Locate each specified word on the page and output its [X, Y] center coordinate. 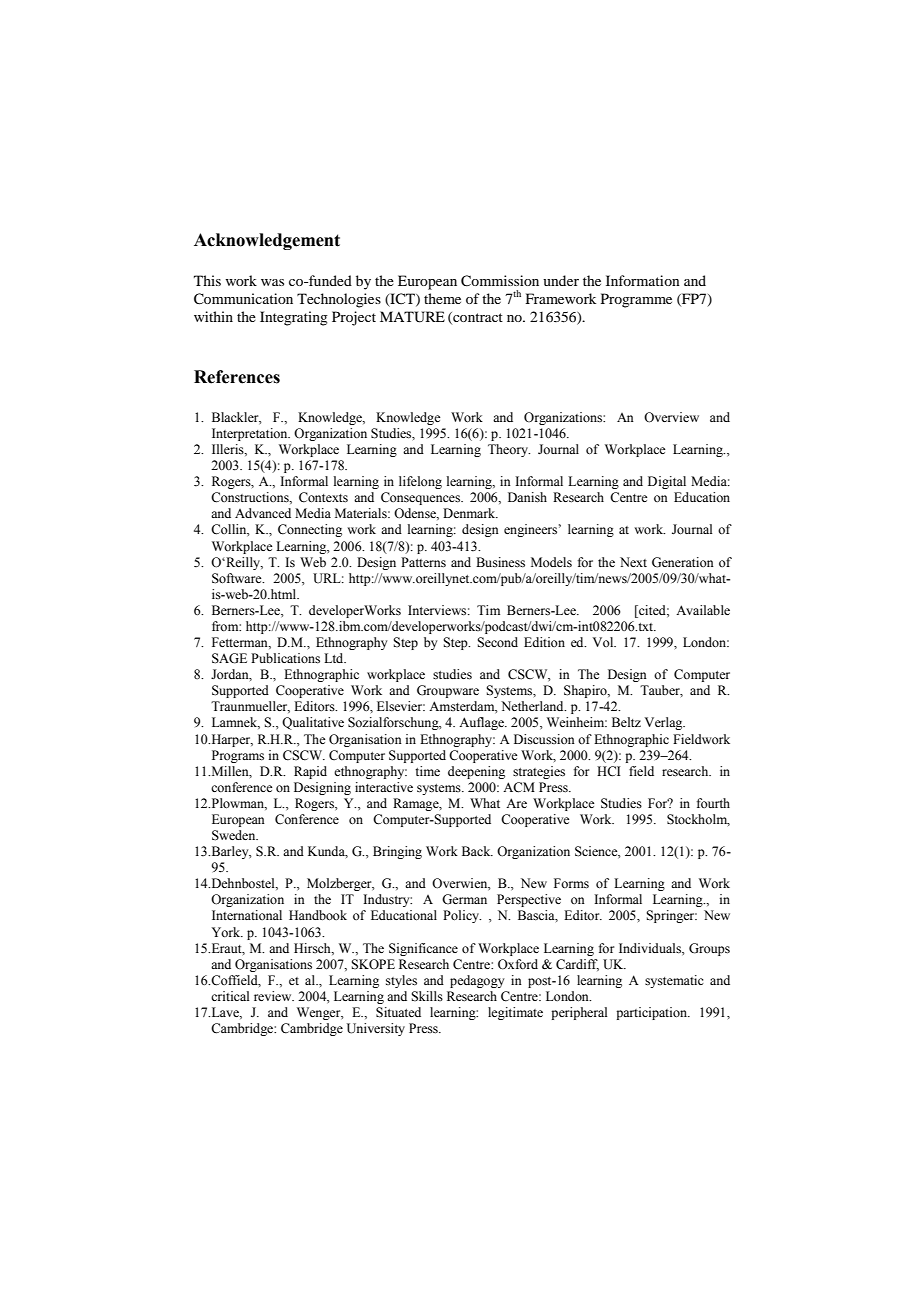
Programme [636, 300]
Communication [243, 299]
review [274, 996]
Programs [238, 756]
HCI [609, 771]
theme [442, 298]
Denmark [470, 513]
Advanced [263, 513]
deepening [476, 772]
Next [633, 562]
